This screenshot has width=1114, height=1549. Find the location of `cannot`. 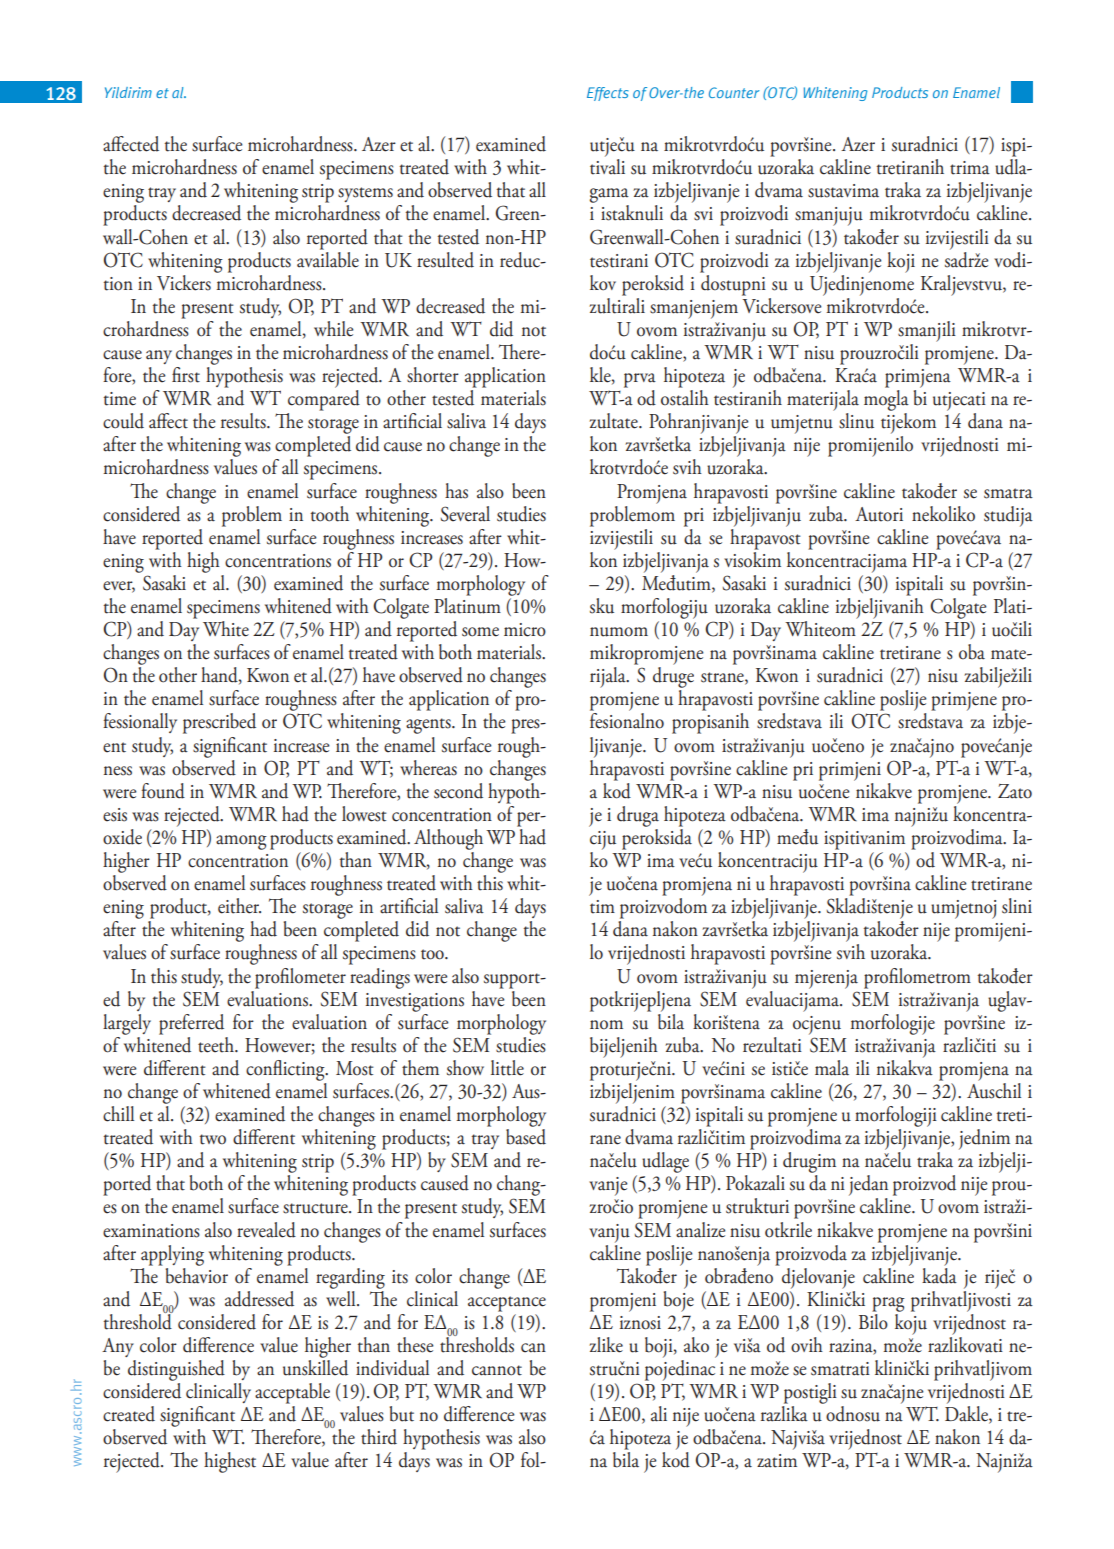

cannot is located at coordinates (497, 1370).
